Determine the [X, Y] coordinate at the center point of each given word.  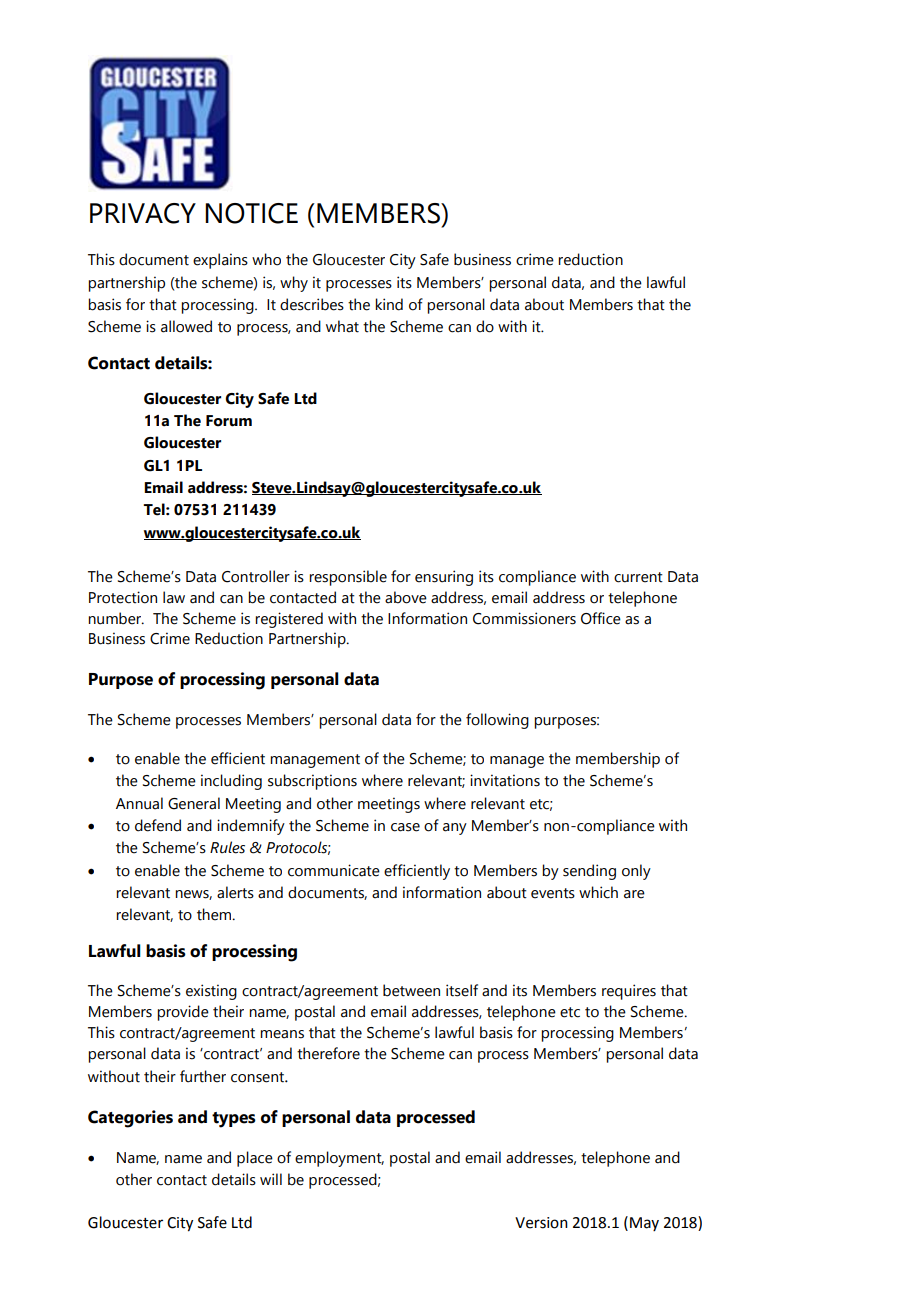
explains [220, 261]
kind [389, 304]
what [342, 326]
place [255, 1159]
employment [339, 1159]
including [231, 782]
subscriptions [312, 782]
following [497, 721]
